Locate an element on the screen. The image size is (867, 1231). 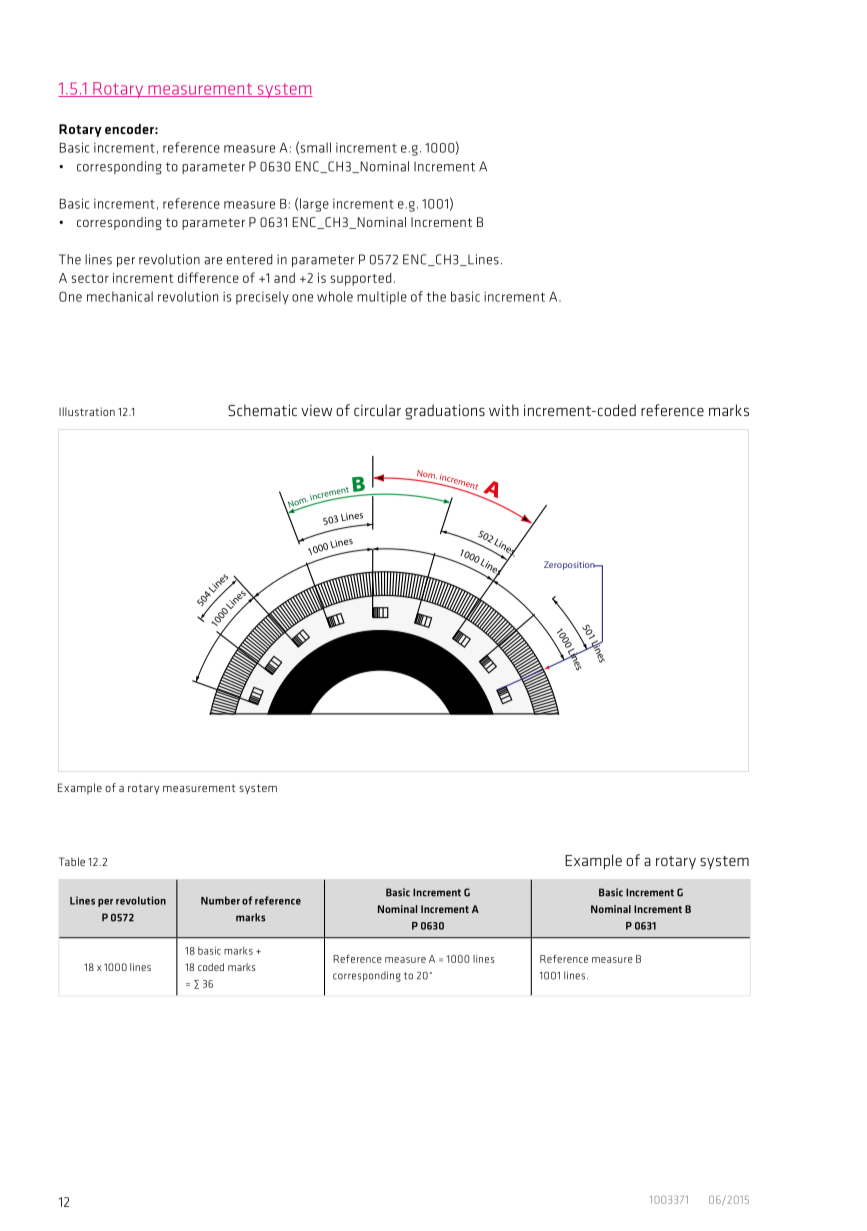
Number is located at coordinates (220, 900).
